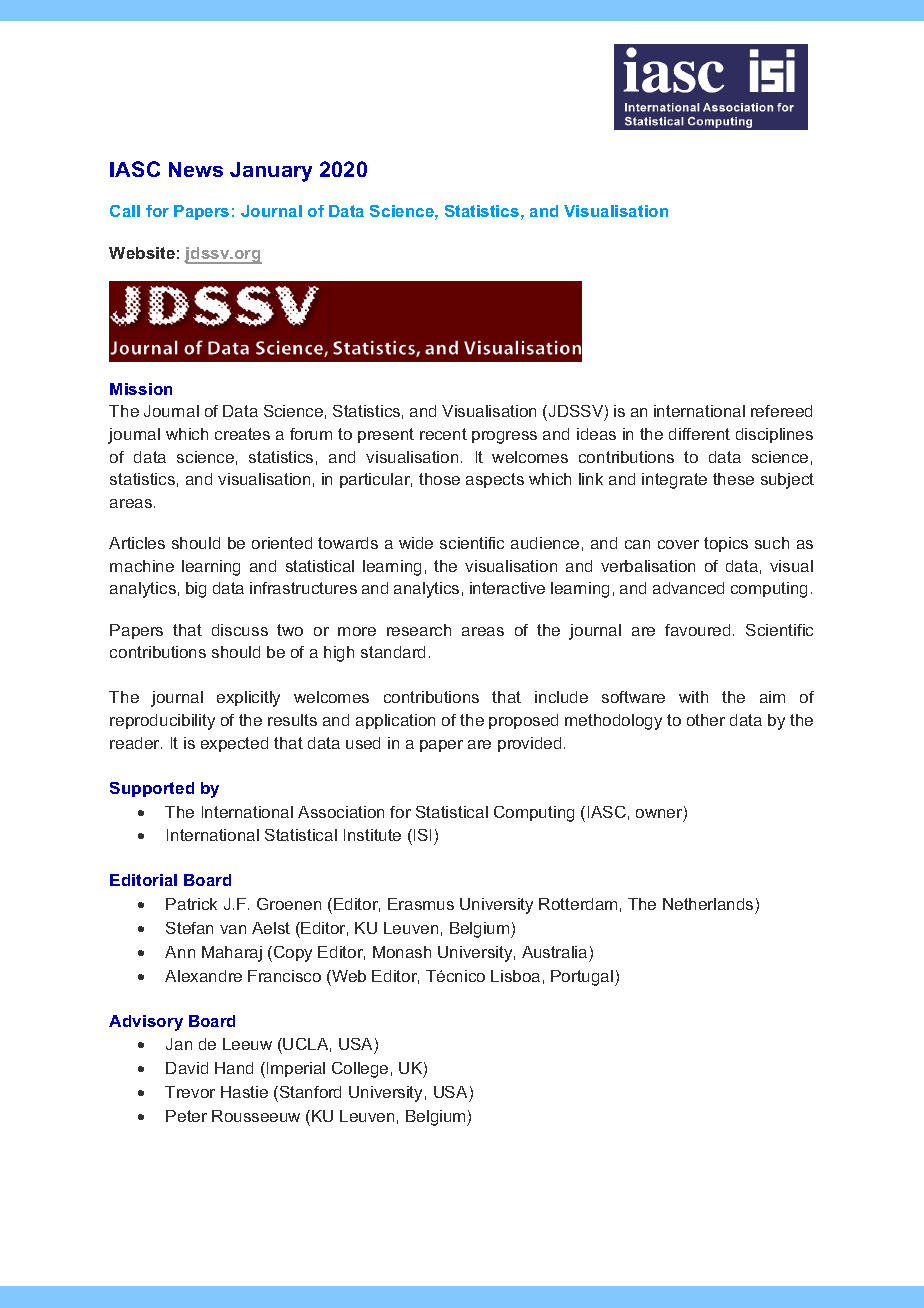 This screenshot has width=924, height=1308. I want to click on January, so click(271, 172).
